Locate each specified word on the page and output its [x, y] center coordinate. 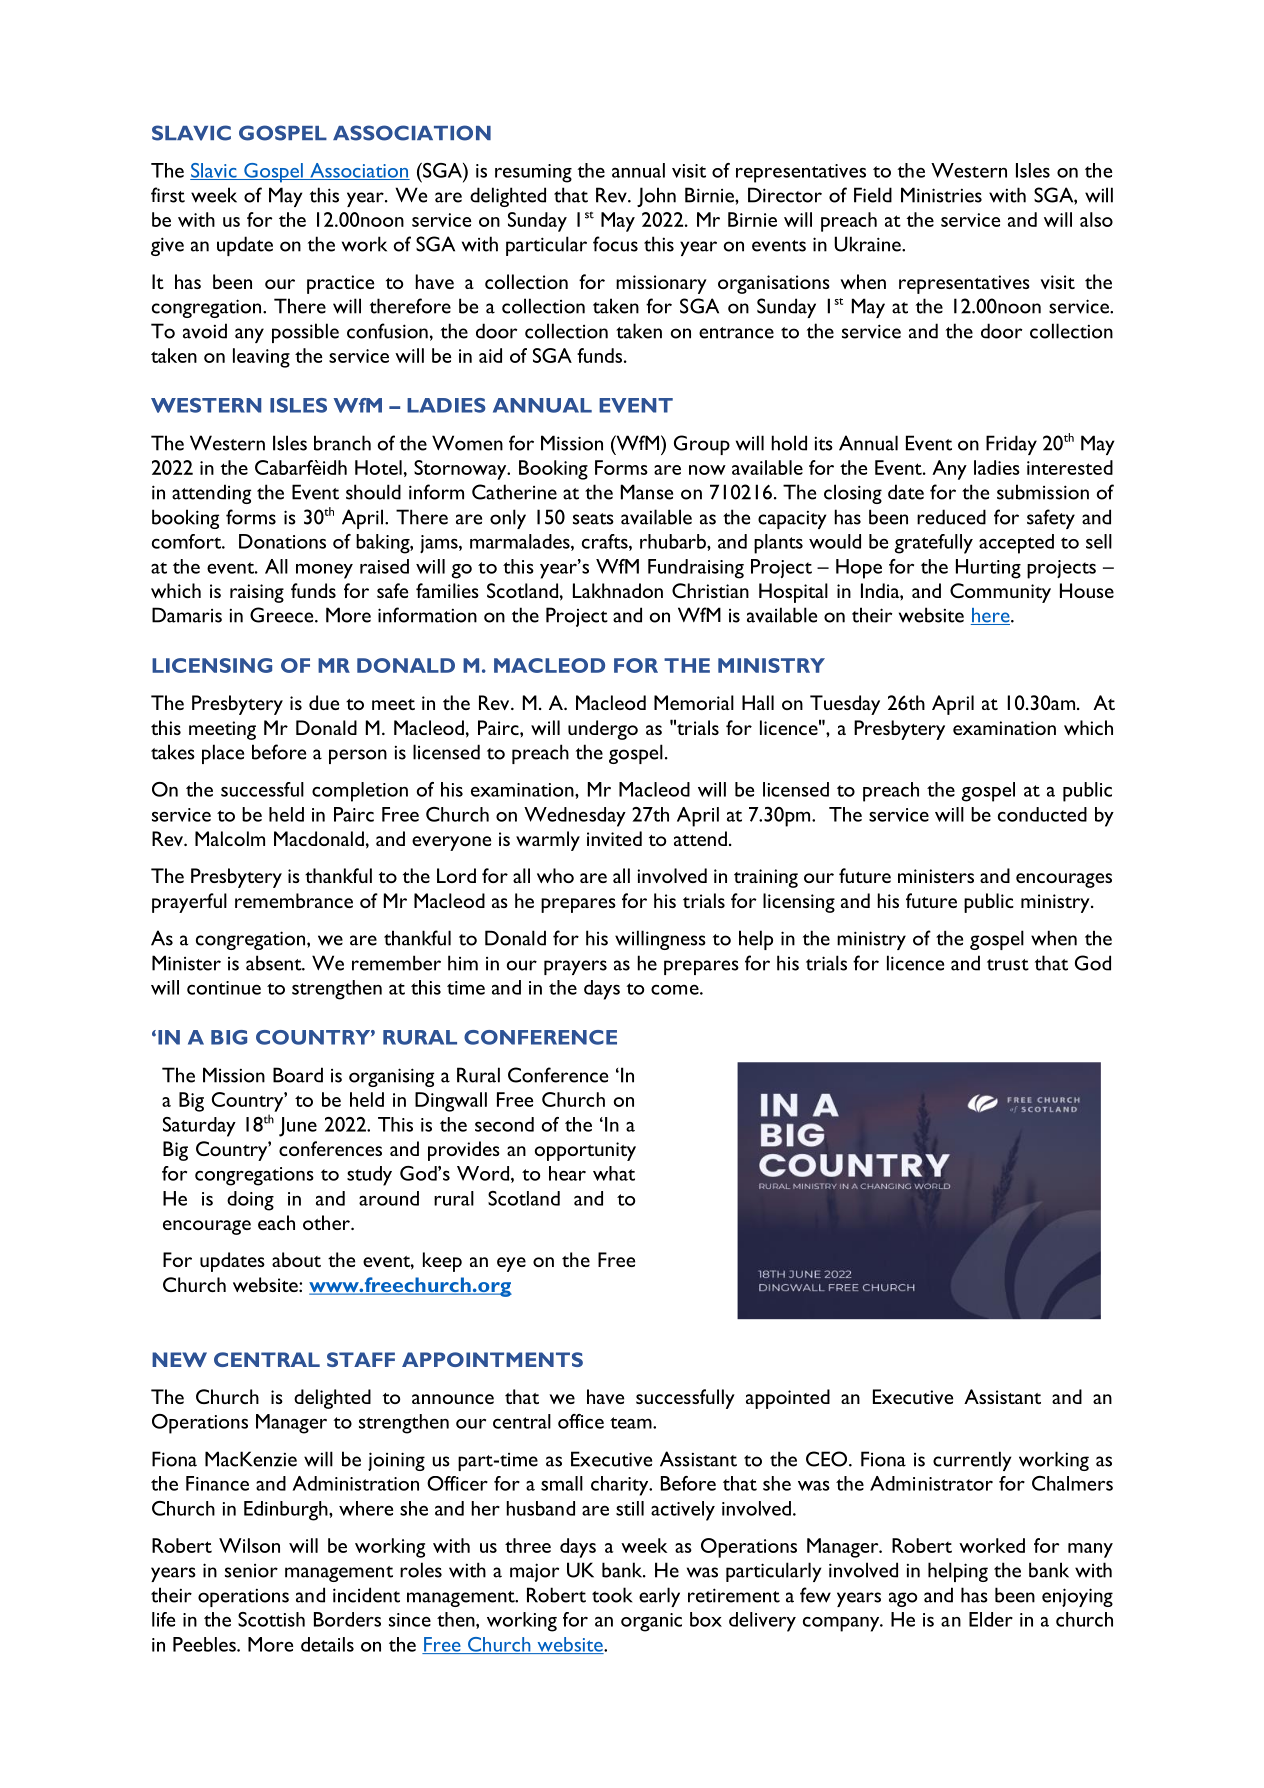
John [656, 197]
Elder [991, 1619]
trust [1008, 965]
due [324, 702]
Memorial [694, 702]
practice [340, 284]
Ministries [941, 195]
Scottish [271, 1619]
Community [1000, 593]
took [612, 1595]
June [298, 1127]
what [614, 1173]
